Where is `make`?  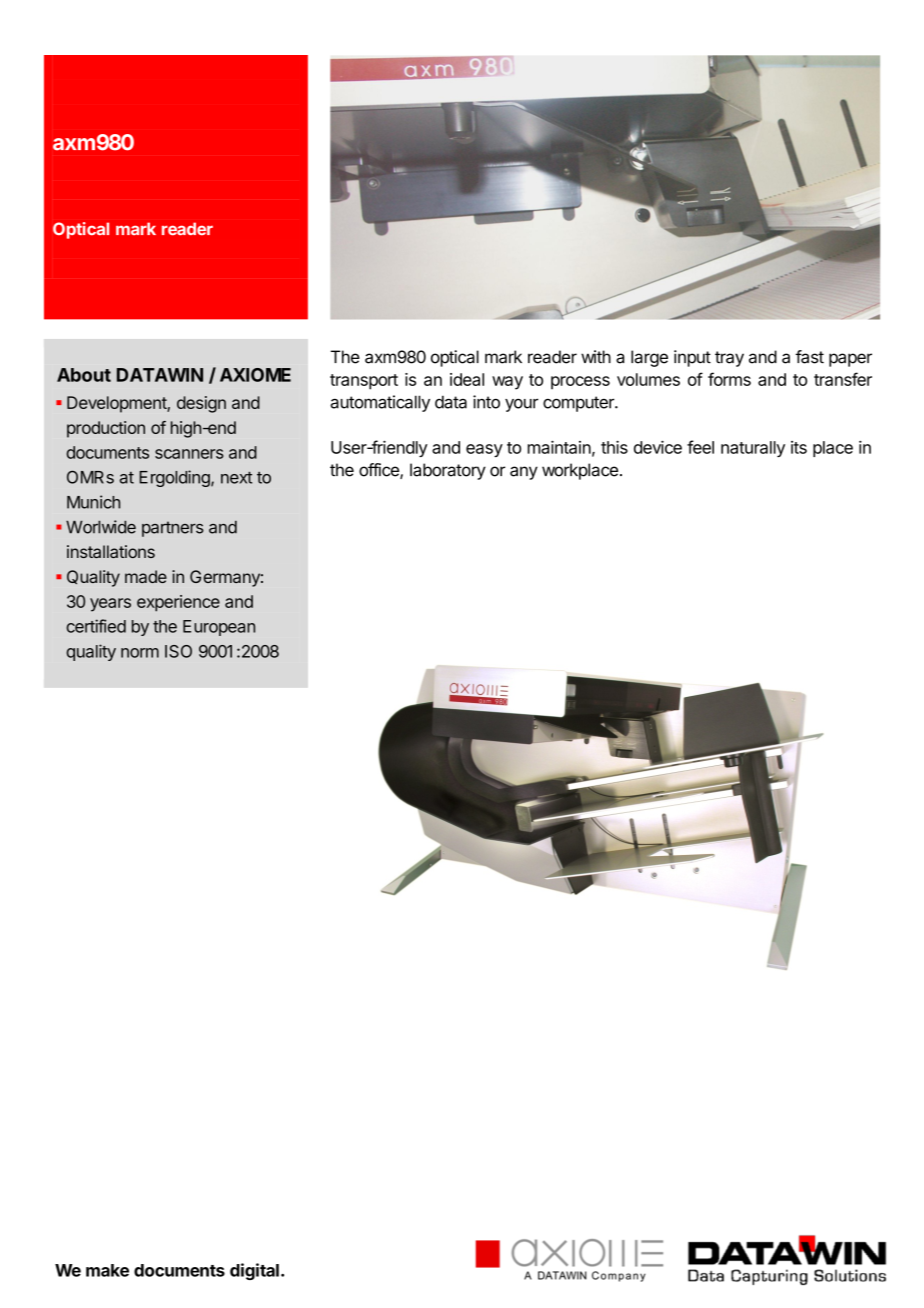 make is located at coordinates (107, 1270).
